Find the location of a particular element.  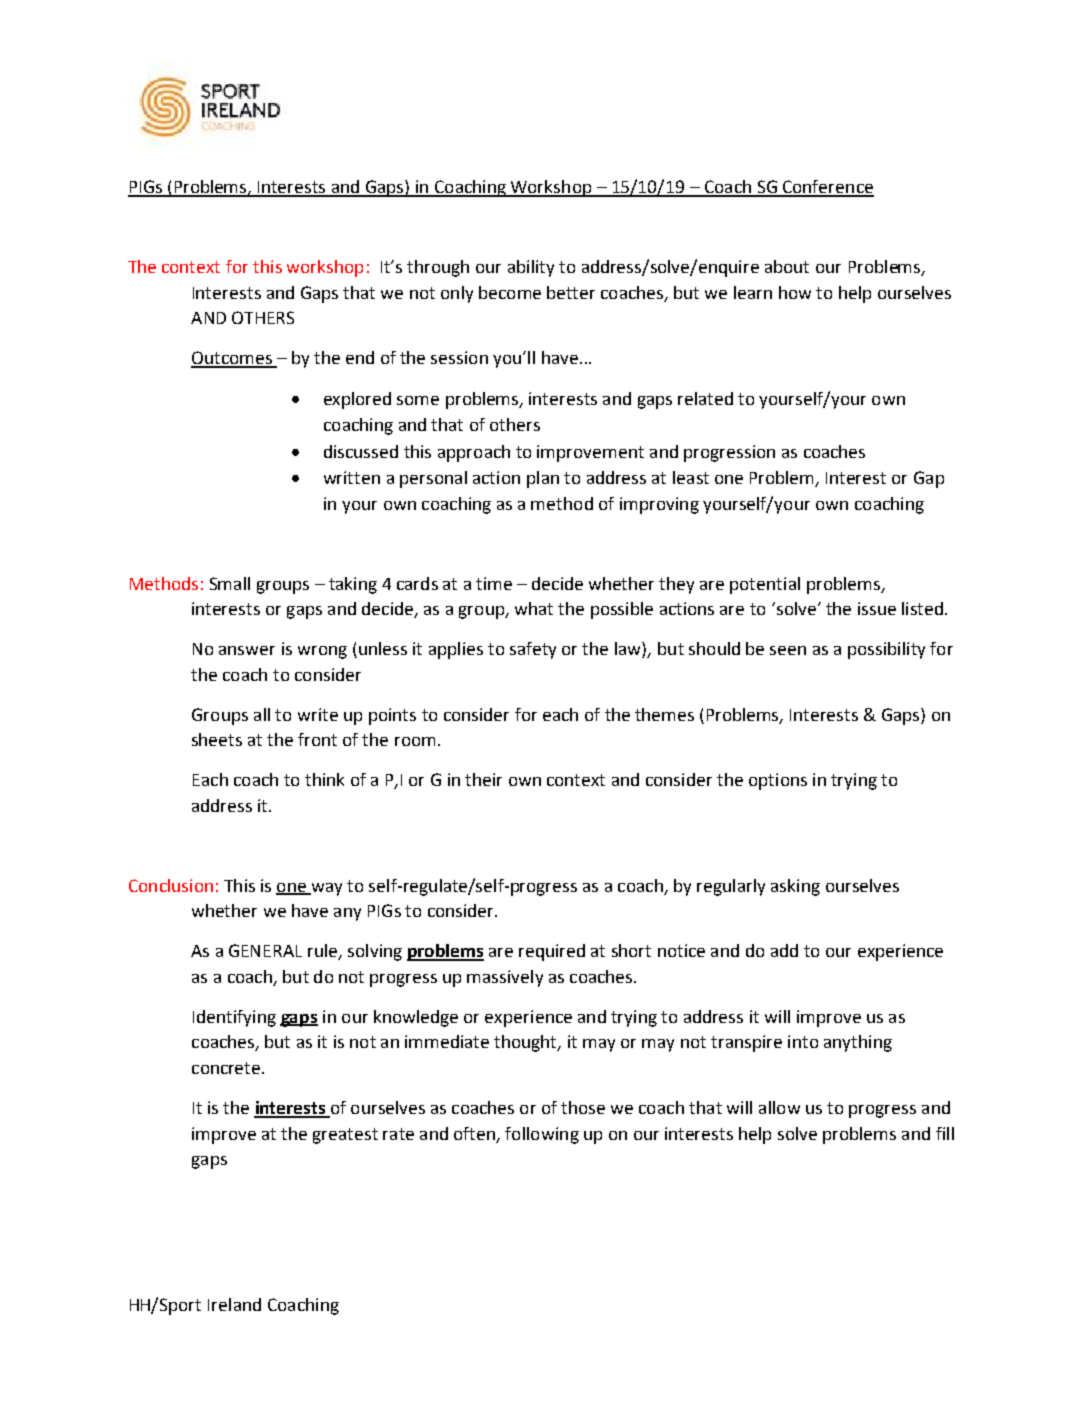

Conference is located at coordinates (827, 188).
